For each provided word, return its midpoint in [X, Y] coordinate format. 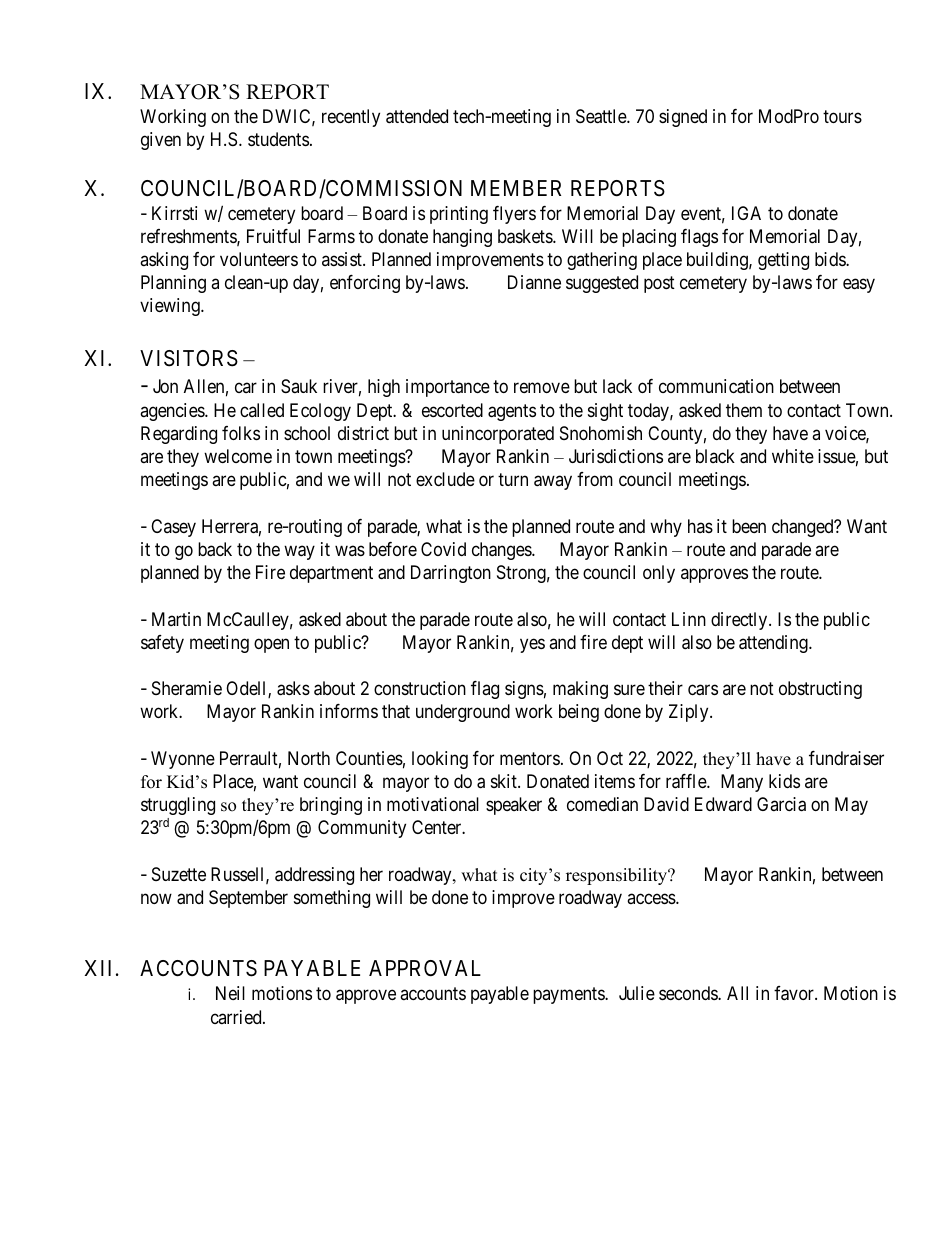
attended [417, 116]
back [215, 549]
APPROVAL [425, 968]
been [749, 526]
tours [842, 116]
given [161, 141]
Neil [230, 993]
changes [502, 551]
